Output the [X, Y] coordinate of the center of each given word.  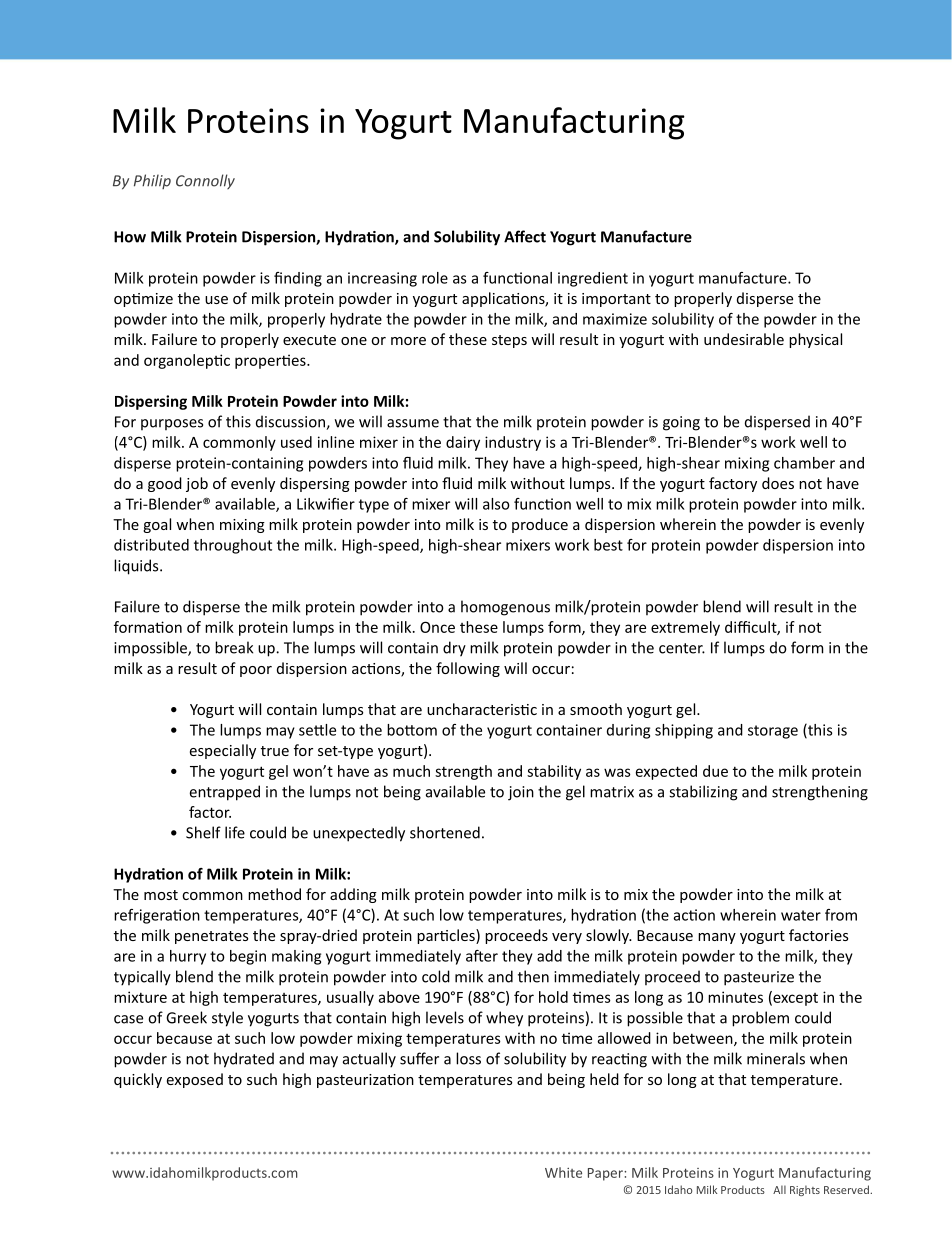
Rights [805, 1190]
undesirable [744, 339]
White [563, 1172]
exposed [195, 1080]
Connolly [205, 181]
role [435, 278]
